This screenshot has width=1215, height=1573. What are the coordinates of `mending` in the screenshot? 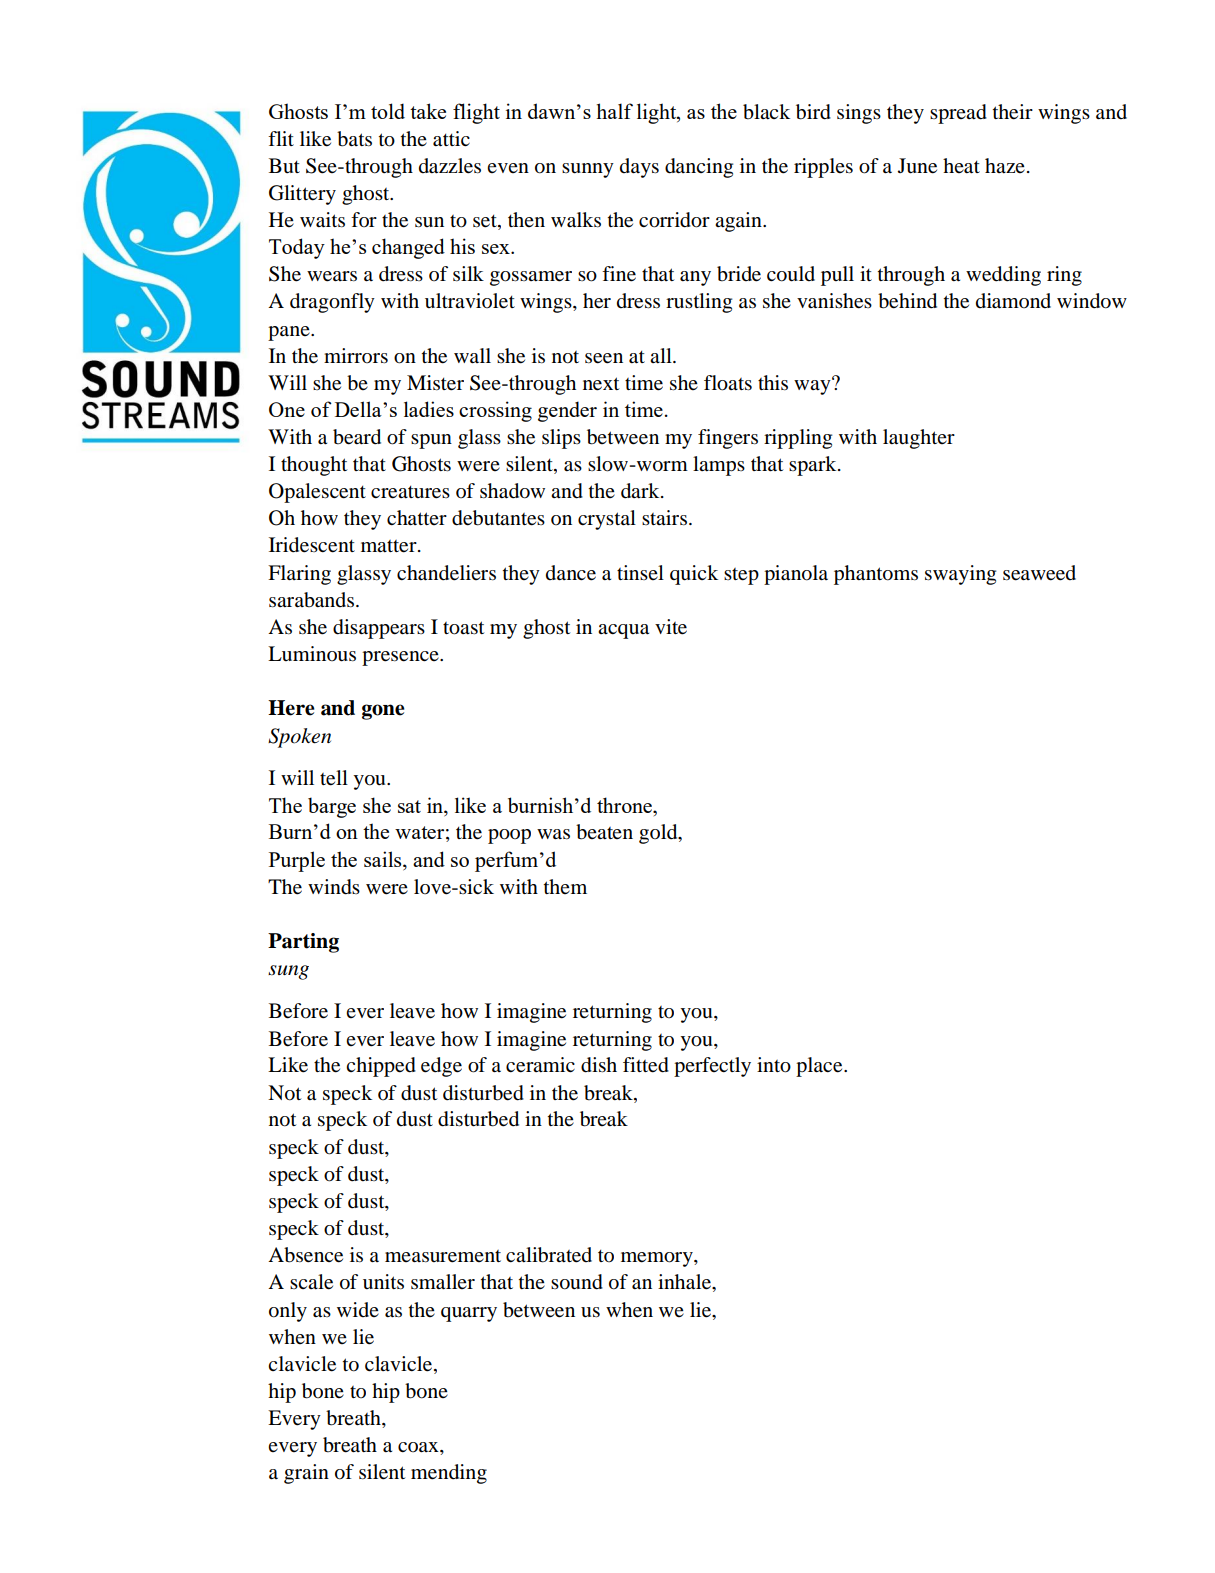 It's located at (449, 1474).
